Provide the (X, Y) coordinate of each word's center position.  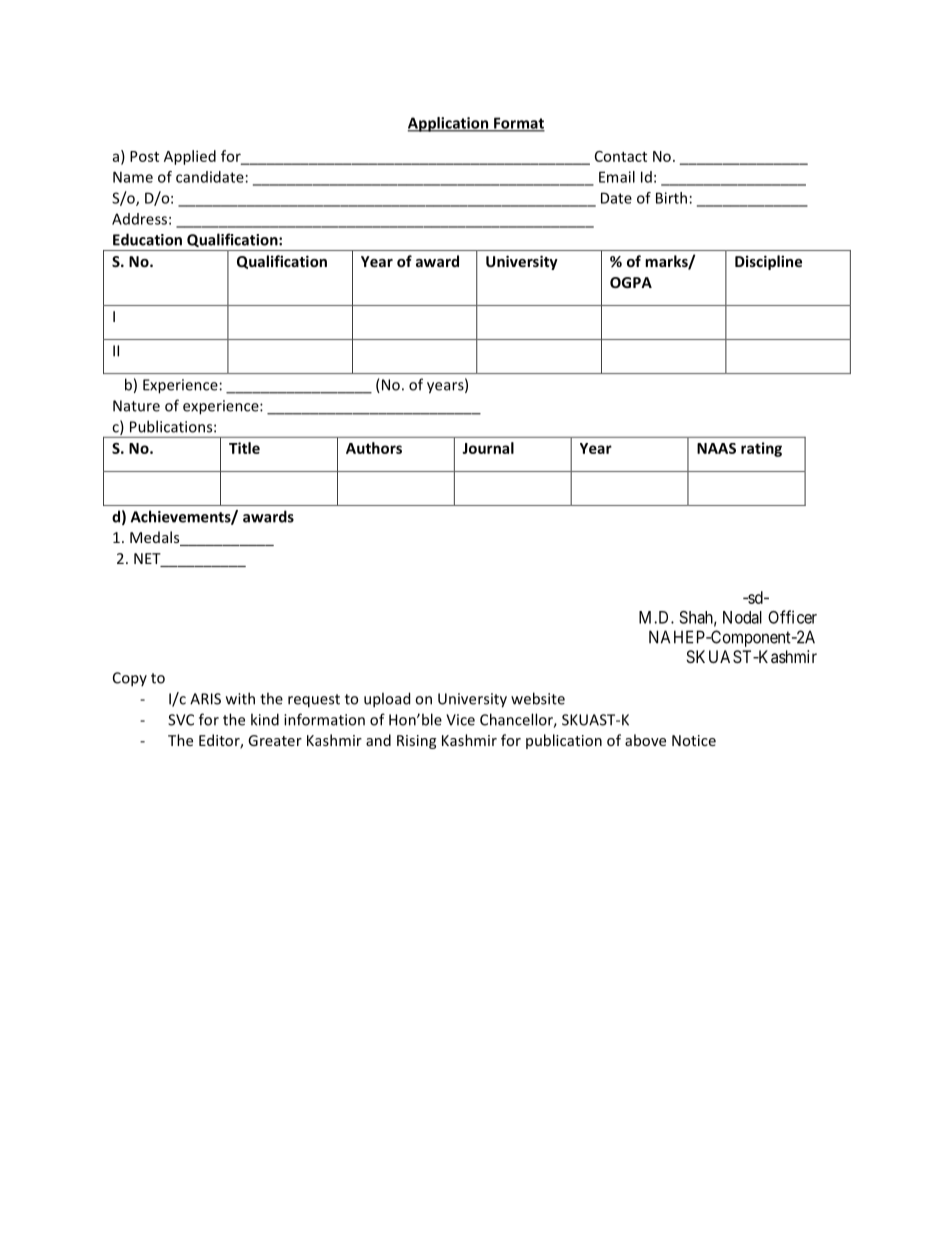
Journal (488, 448)
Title (244, 448)
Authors (374, 448)
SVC (181, 720)
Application (449, 124)
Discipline (768, 262)
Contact (621, 156)
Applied (190, 157)
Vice (460, 720)
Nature (136, 406)
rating (761, 449)
